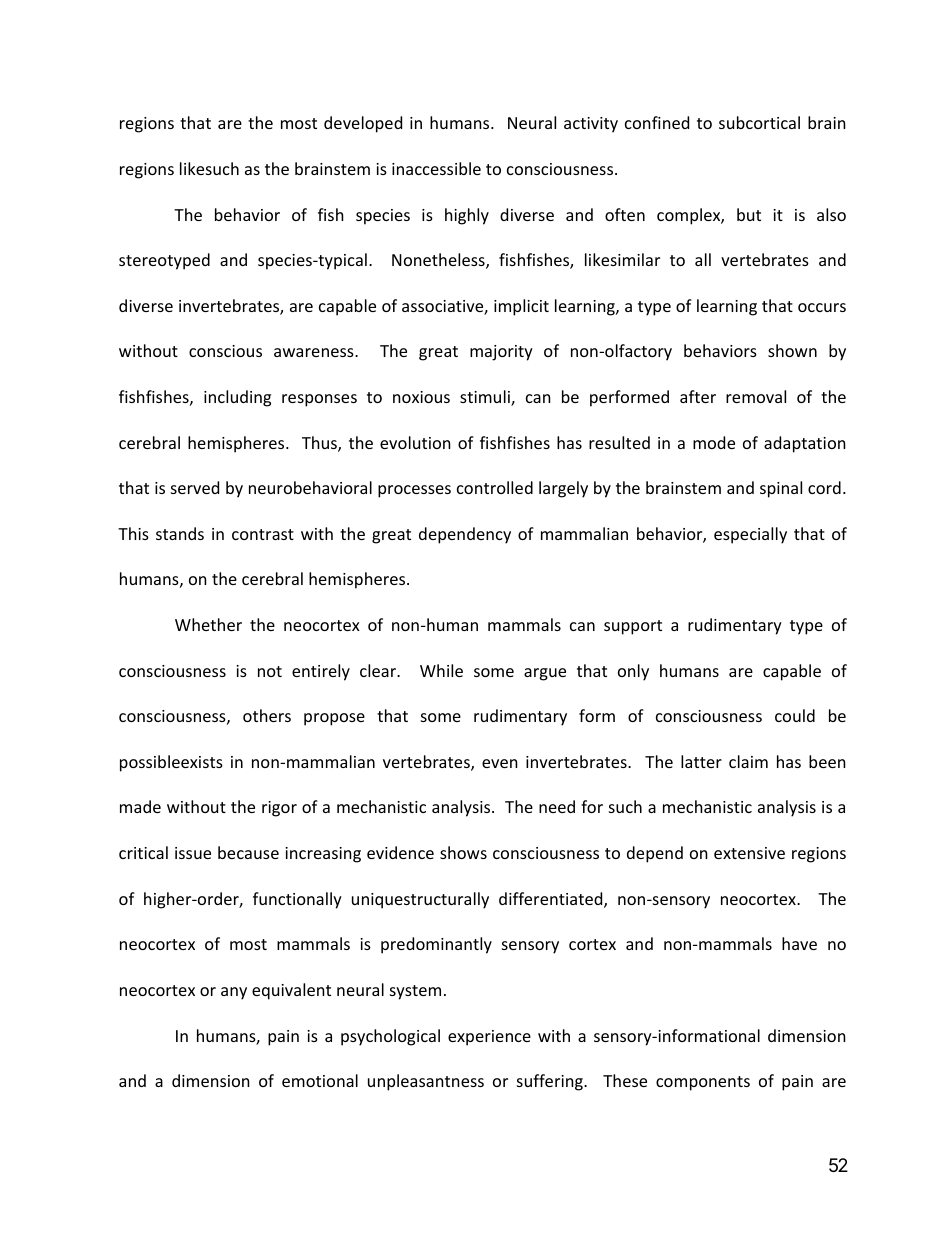 This image has height=1233, width=952. I want to click on others, so click(267, 715).
